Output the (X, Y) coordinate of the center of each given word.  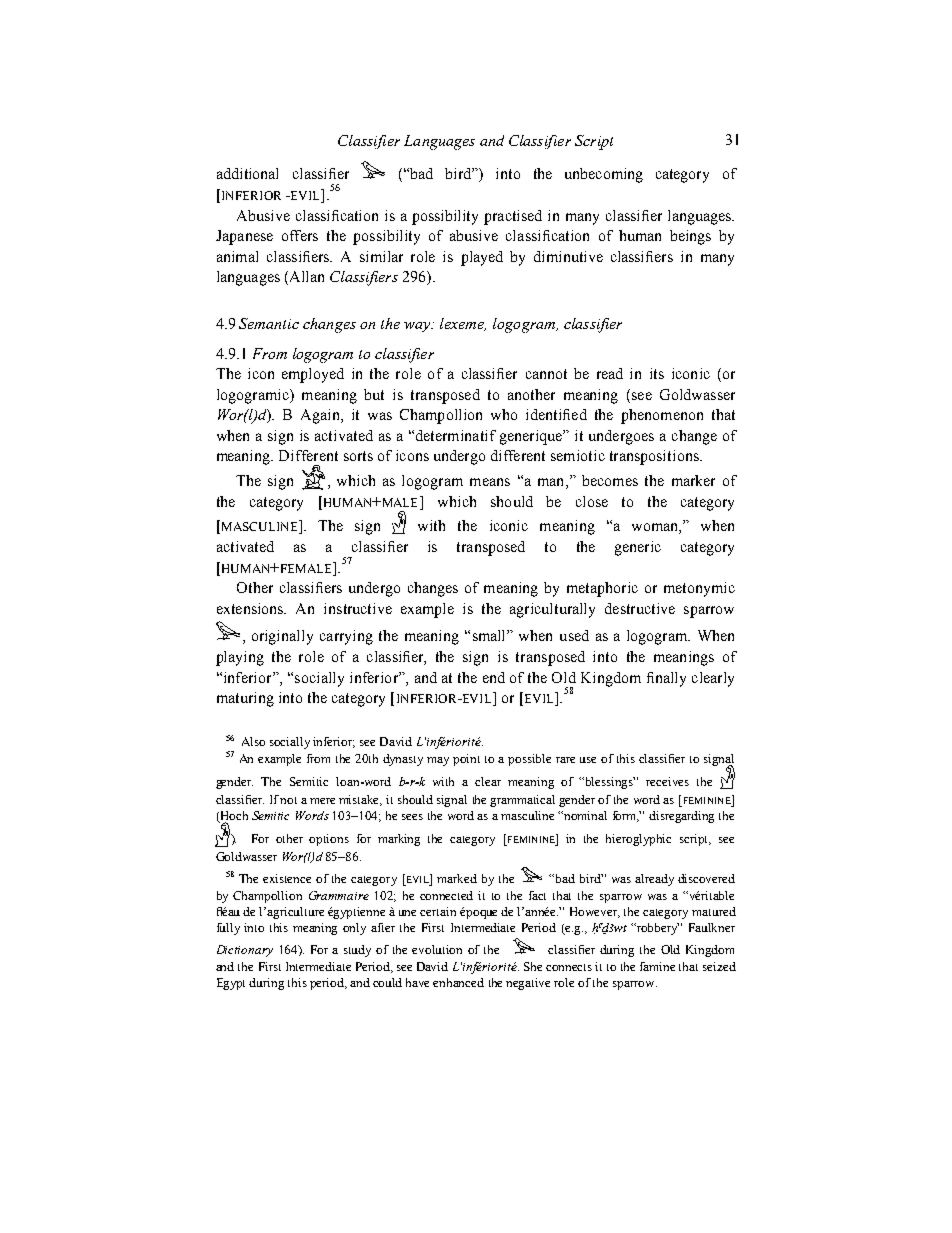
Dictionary (245, 951)
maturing (245, 699)
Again (321, 416)
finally (666, 679)
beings (690, 237)
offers (300, 235)
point (466, 760)
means (490, 482)
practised (513, 217)
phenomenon (662, 416)
